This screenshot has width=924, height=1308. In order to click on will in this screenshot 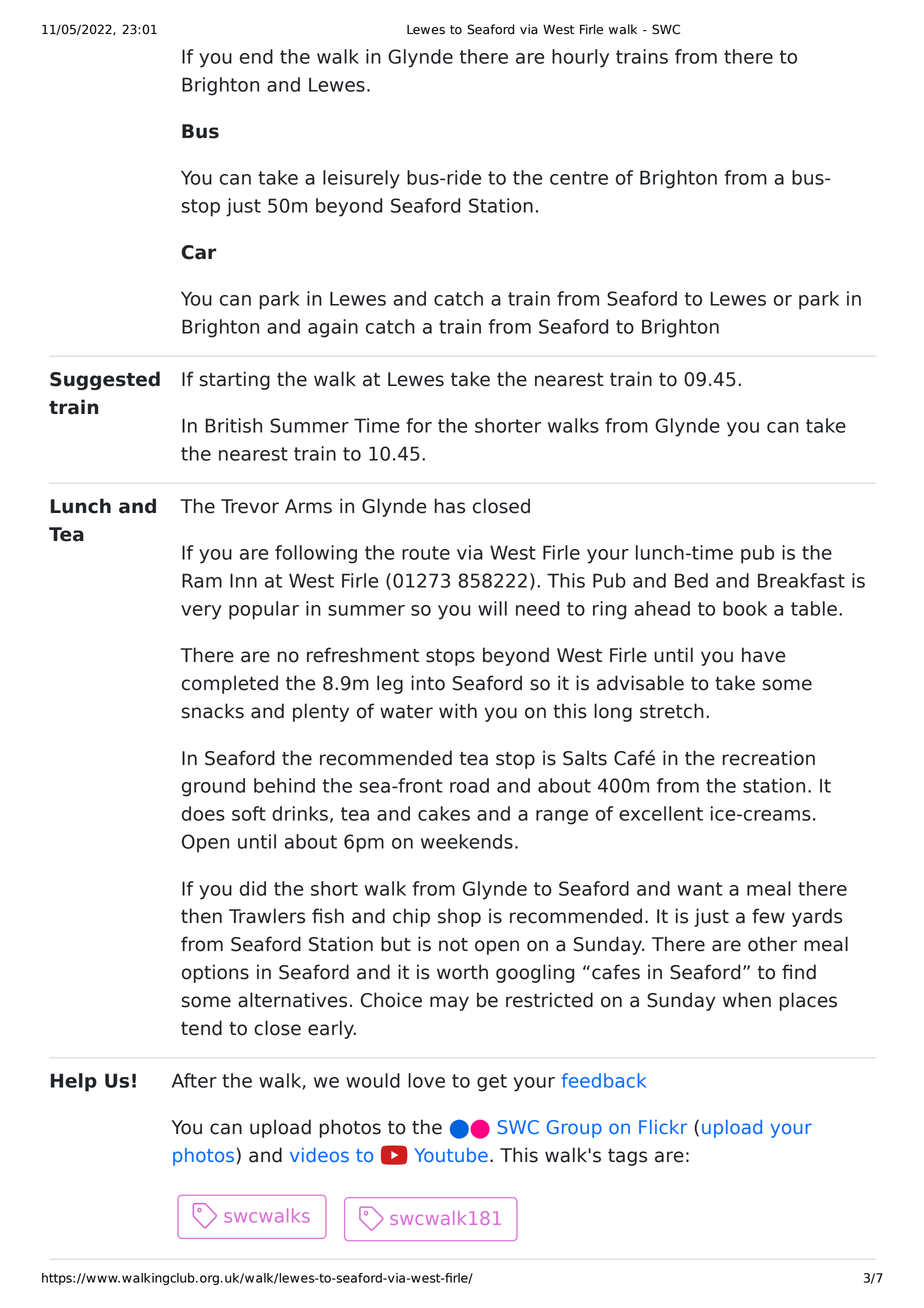, I will do `click(492, 608)`.
